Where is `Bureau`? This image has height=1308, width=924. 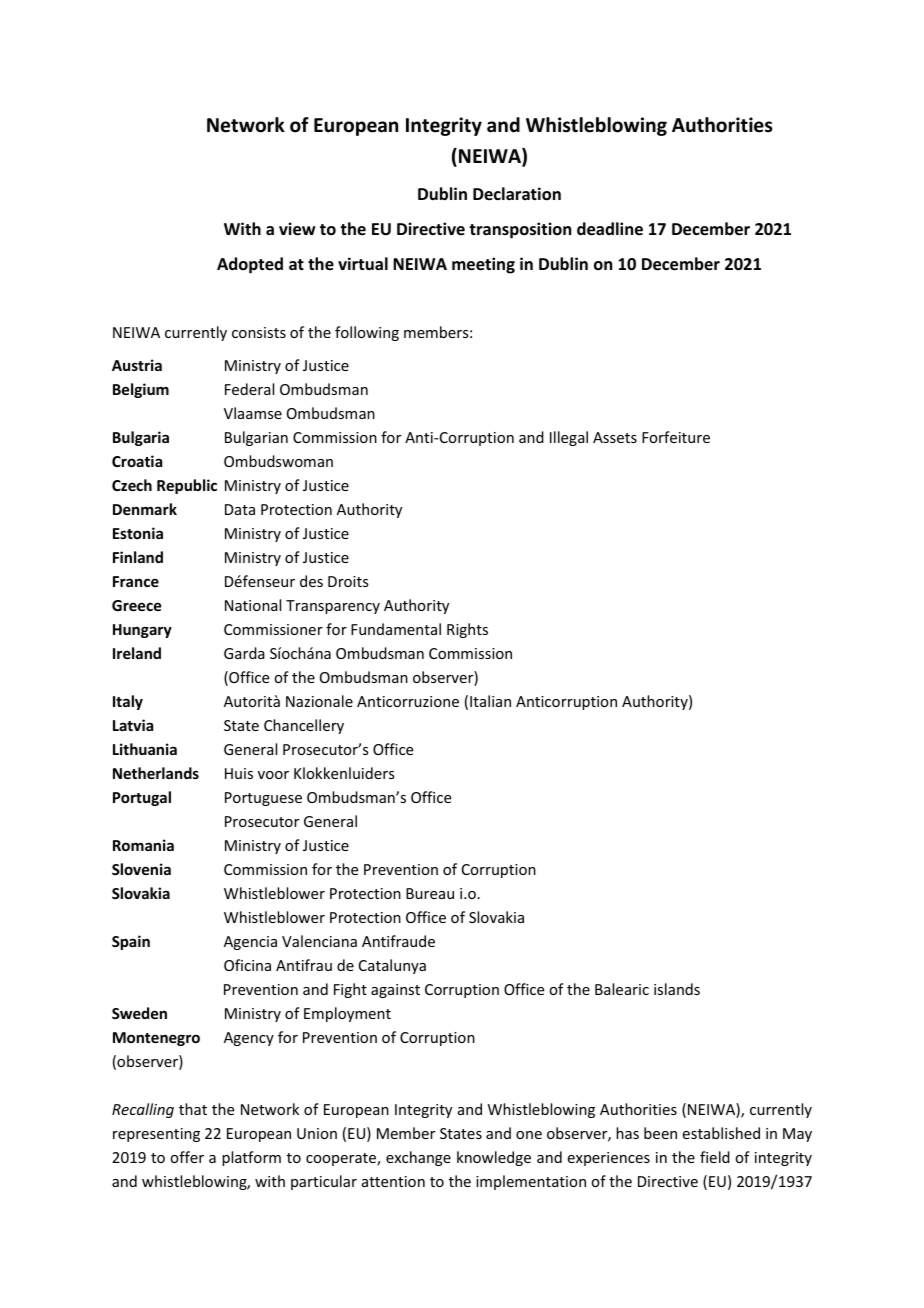
Bureau is located at coordinates (430, 893).
